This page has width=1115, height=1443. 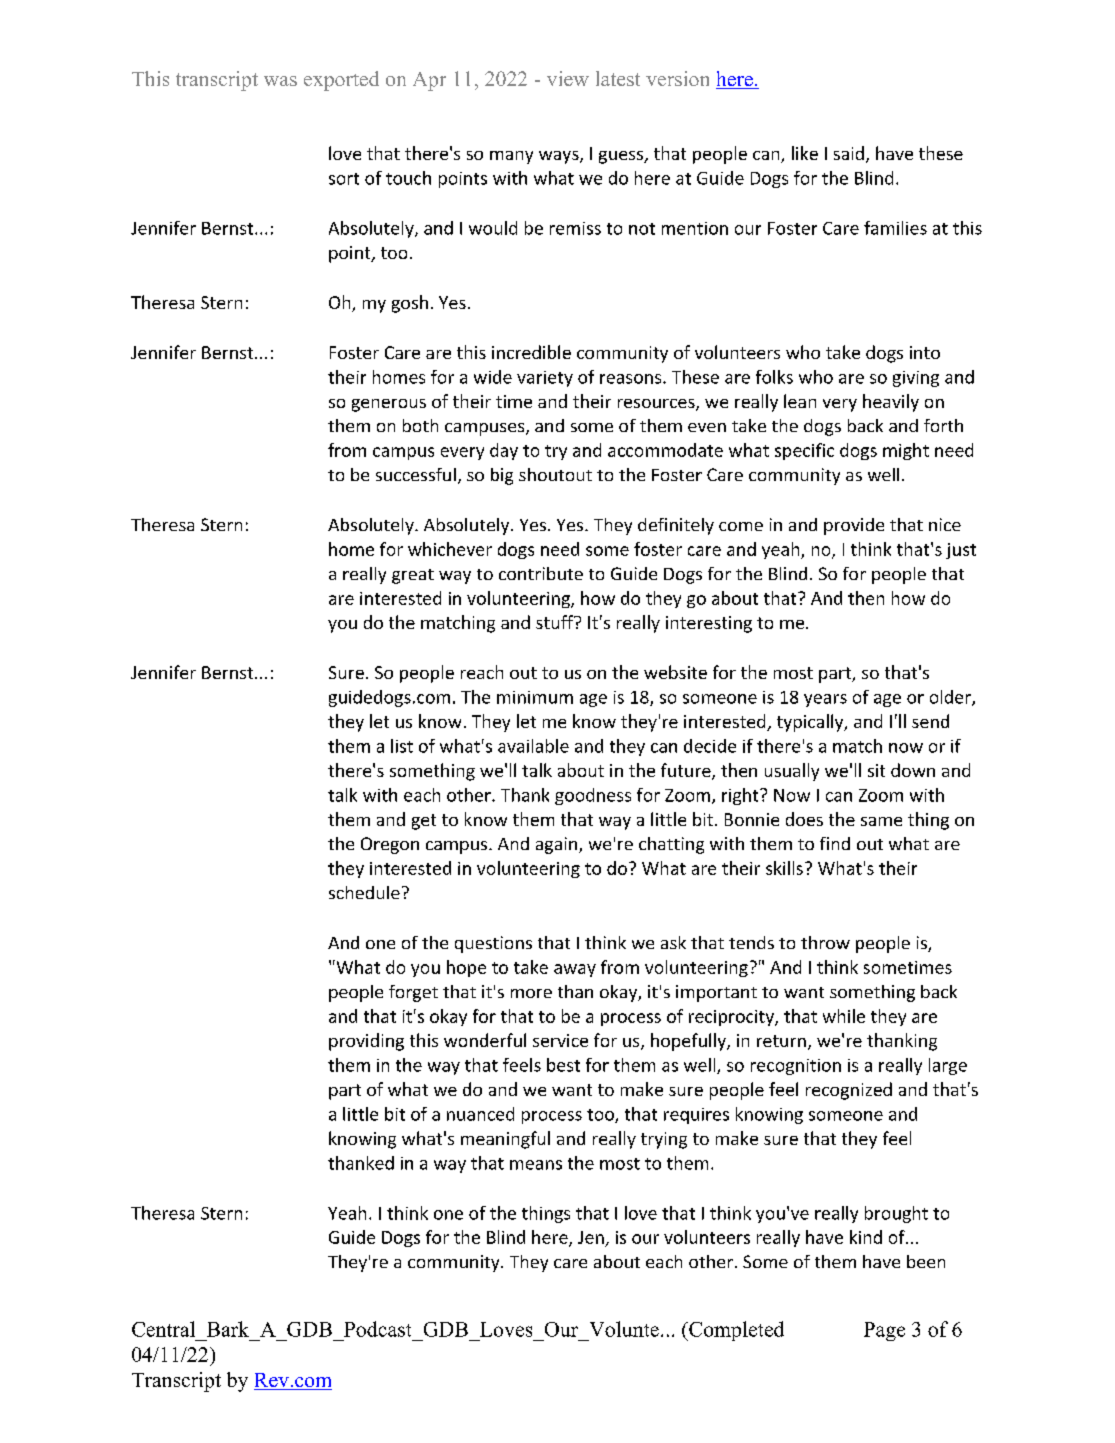 What do you see at coordinates (618, 78) in the page?
I see `latest` at bounding box center [618, 78].
